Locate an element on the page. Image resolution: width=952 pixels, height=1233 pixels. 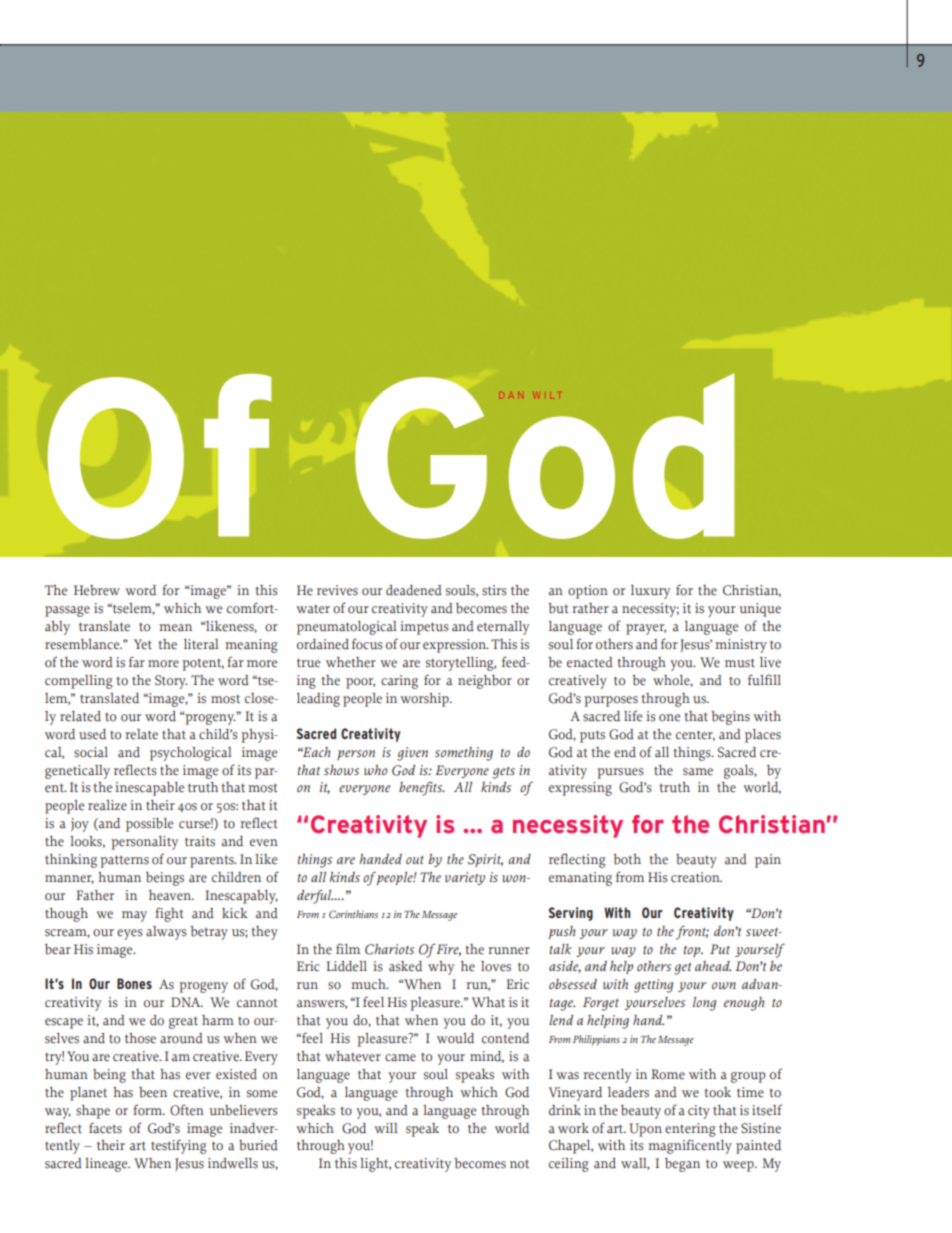
given is located at coordinates (412, 754).
